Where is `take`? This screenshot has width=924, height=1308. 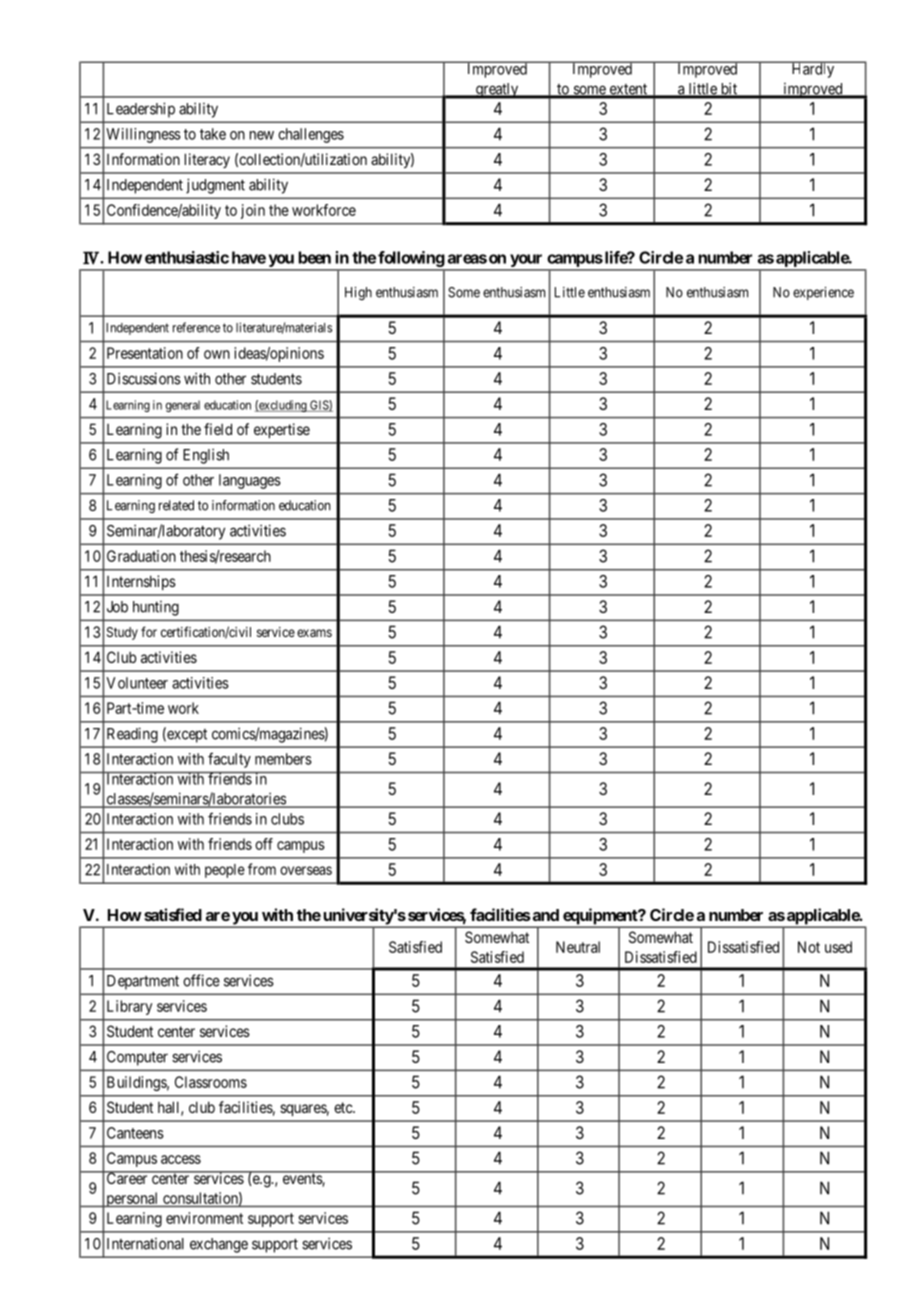 take is located at coordinates (213, 134).
